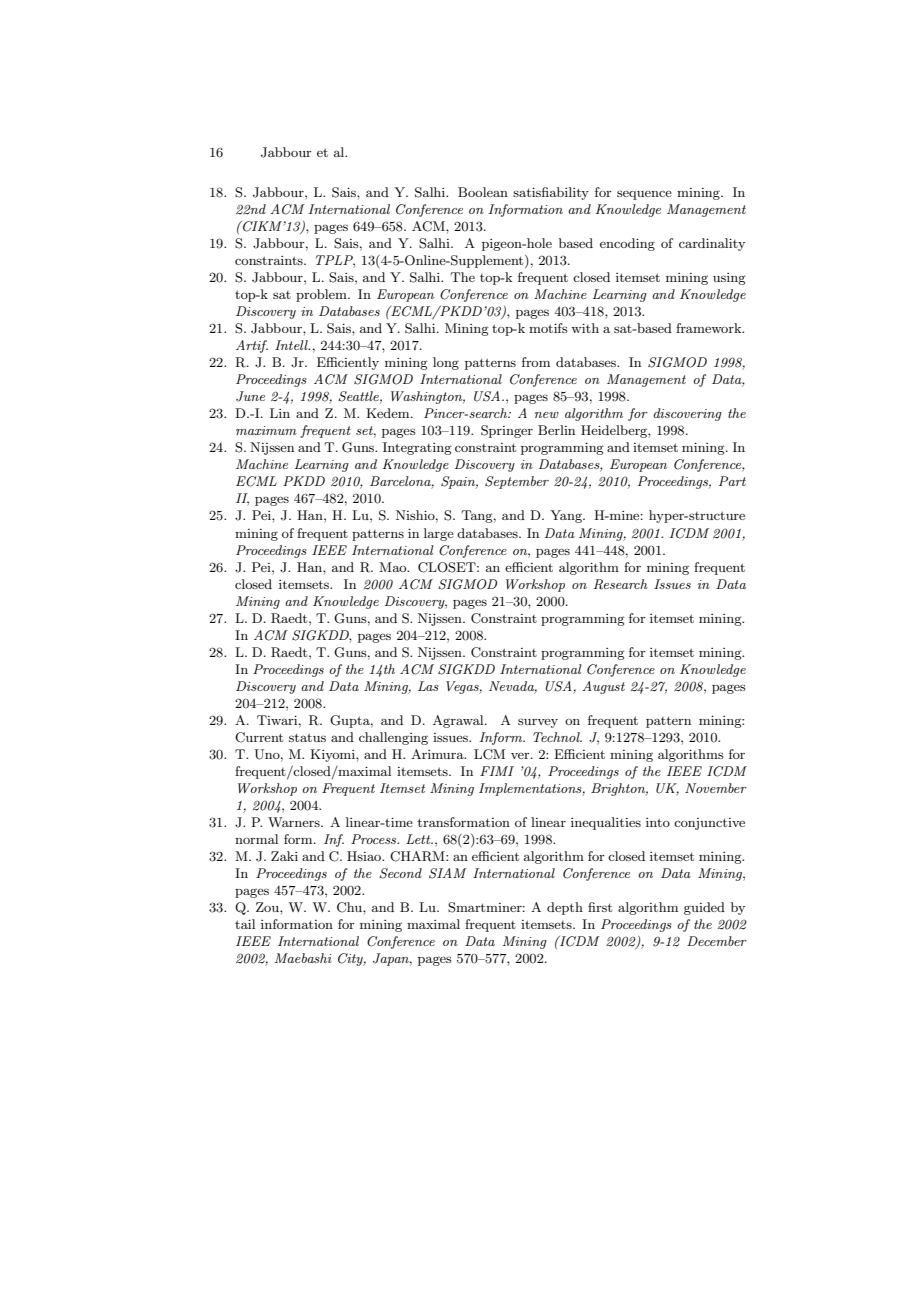 This screenshot has width=924, height=1308. Describe the element at coordinates (307, 737) in the screenshot. I see `status` at that location.
